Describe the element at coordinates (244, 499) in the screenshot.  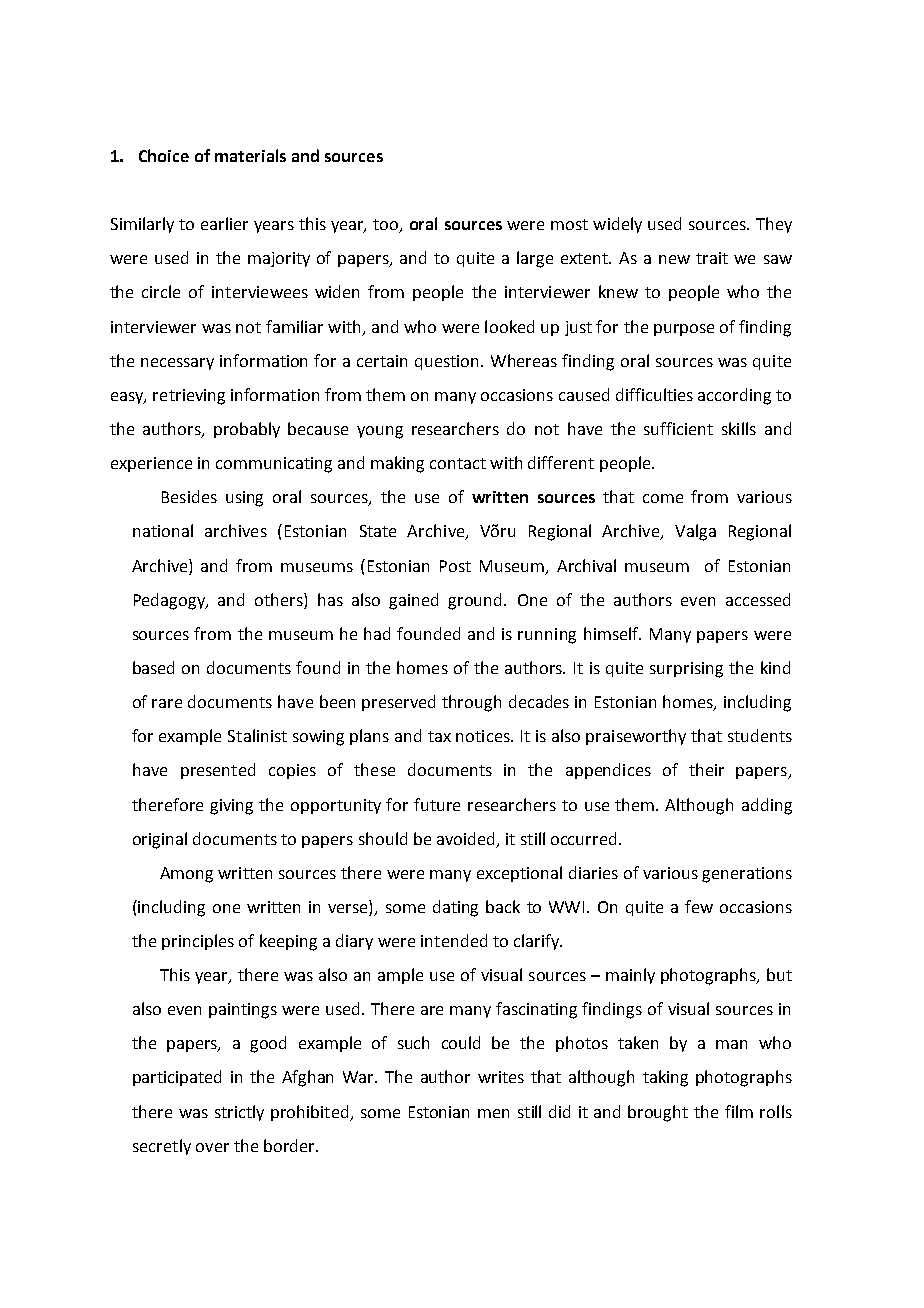
I see `using` at that location.
